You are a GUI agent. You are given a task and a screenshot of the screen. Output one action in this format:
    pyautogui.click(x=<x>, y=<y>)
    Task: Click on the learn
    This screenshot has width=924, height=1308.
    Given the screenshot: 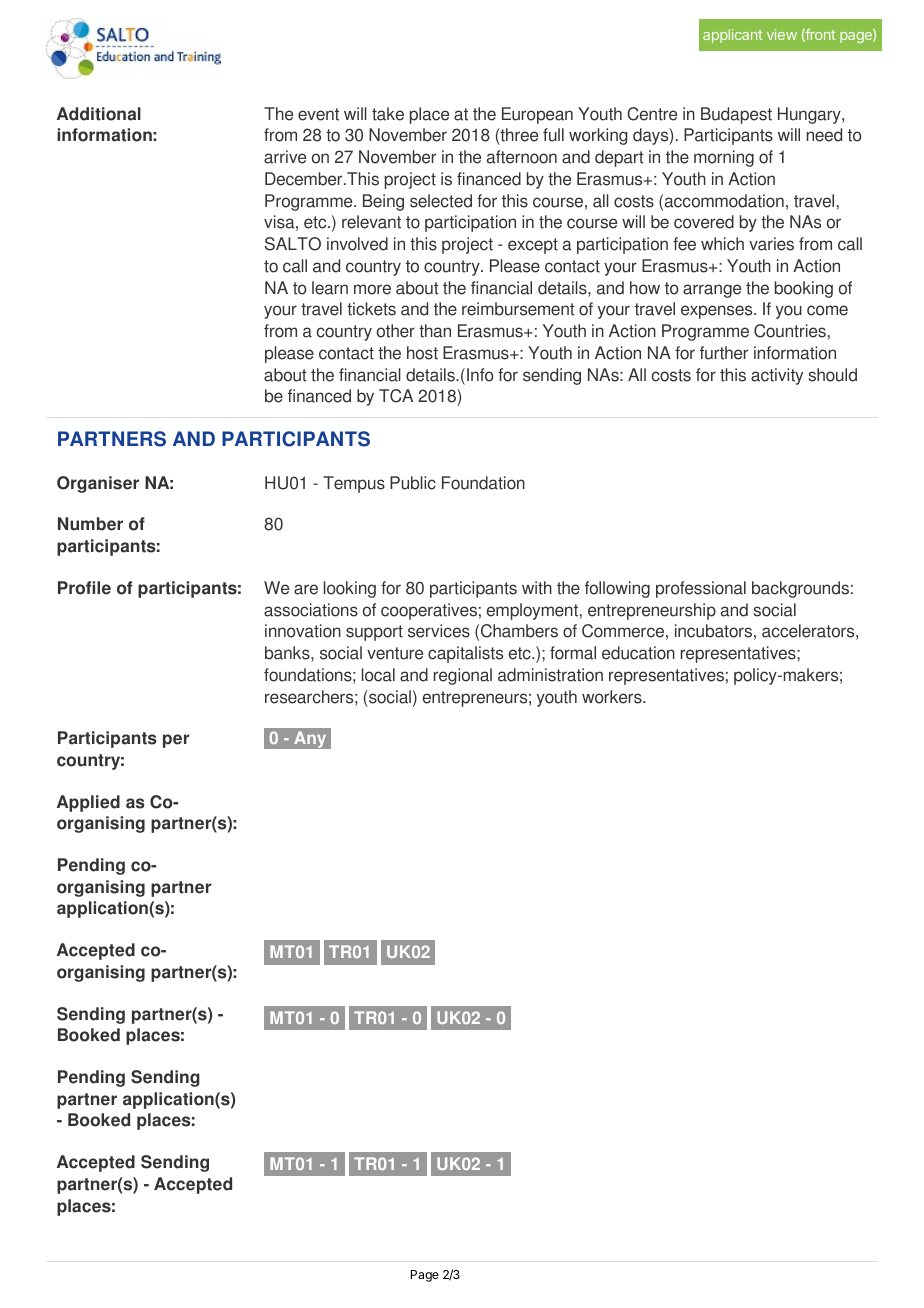 What is the action you would take?
    pyautogui.click(x=330, y=288)
